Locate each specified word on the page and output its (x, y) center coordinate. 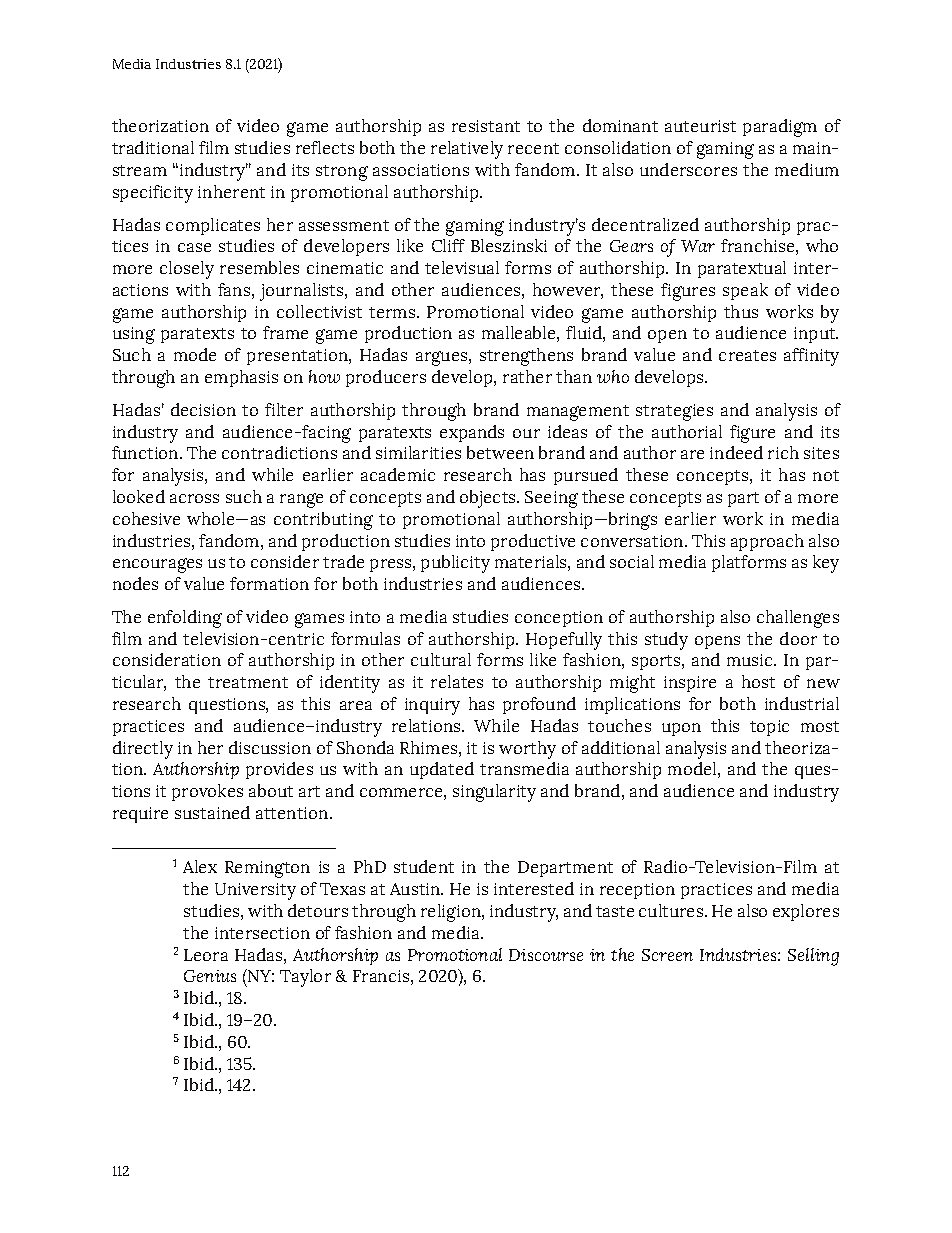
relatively (467, 150)
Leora (206, 955)
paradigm (780, 128)
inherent (231, 191)
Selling (813, 957)
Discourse (546, 955)
